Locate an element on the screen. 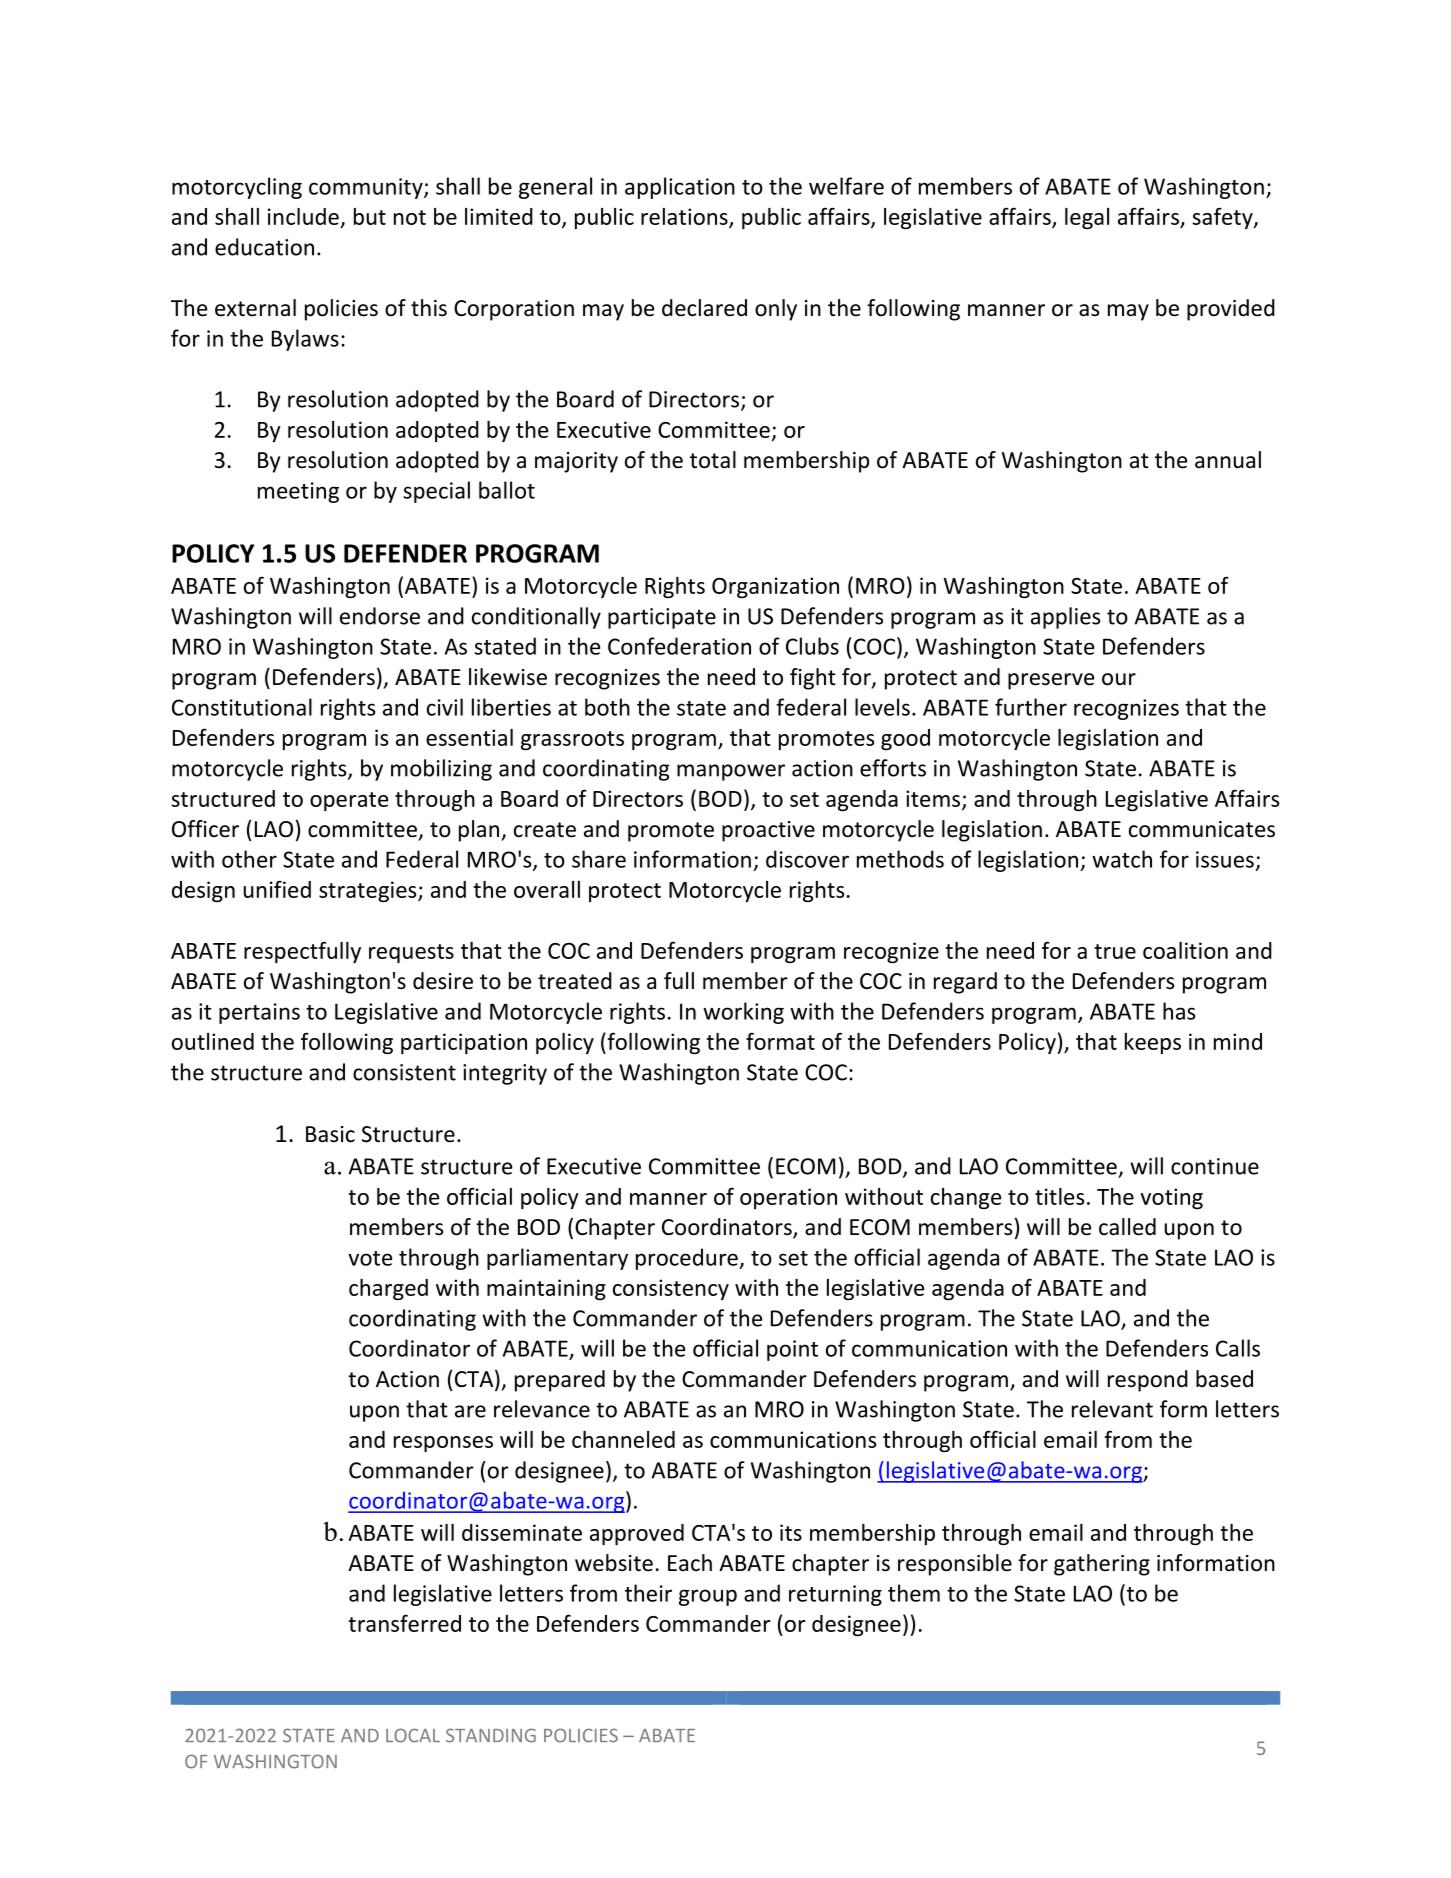 The height and width of the screenshot is (1878, 1451). gathering is located at coordinates (1102, 1565).
